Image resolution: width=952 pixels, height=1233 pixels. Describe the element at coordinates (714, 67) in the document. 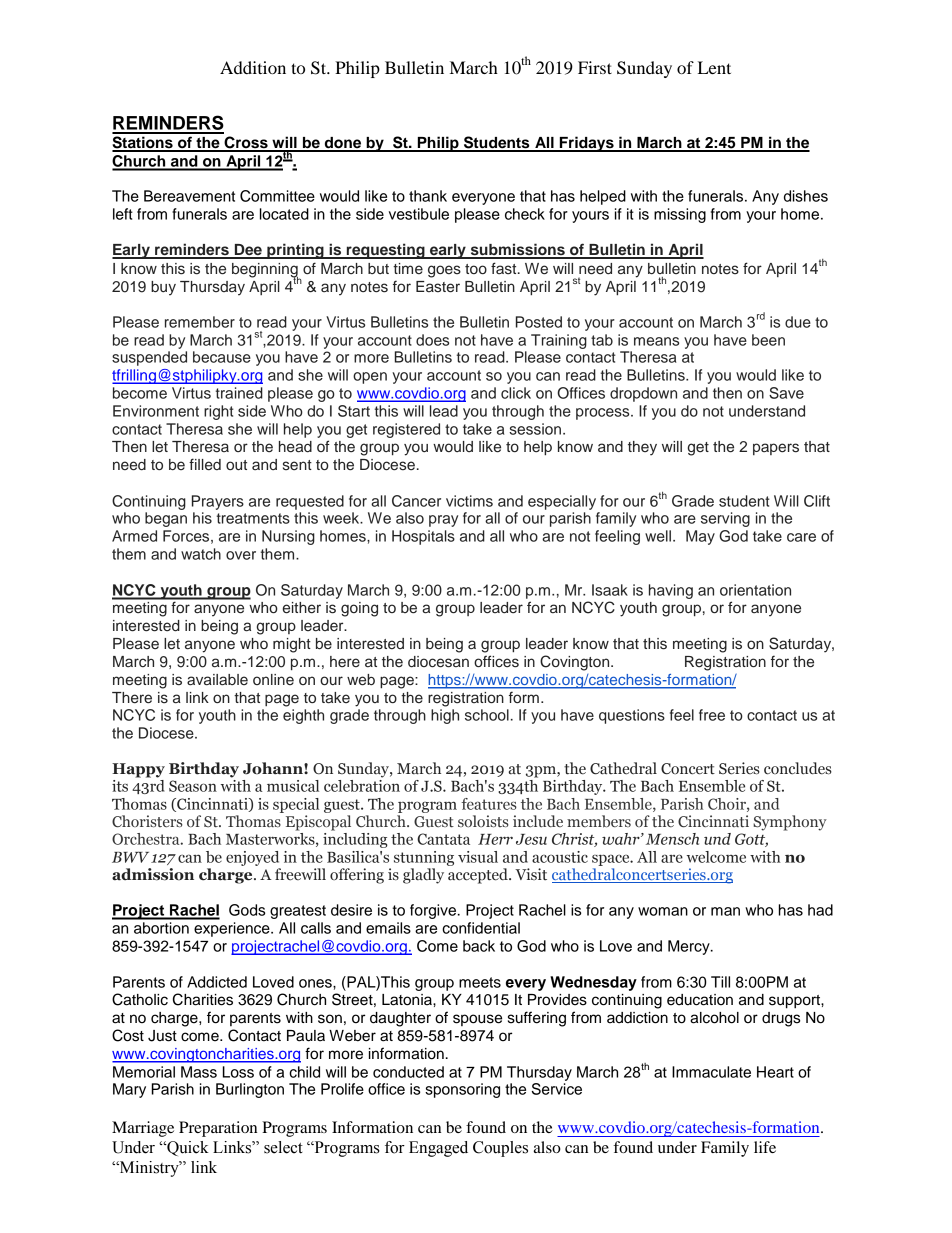

I see `Lent` at that location.
